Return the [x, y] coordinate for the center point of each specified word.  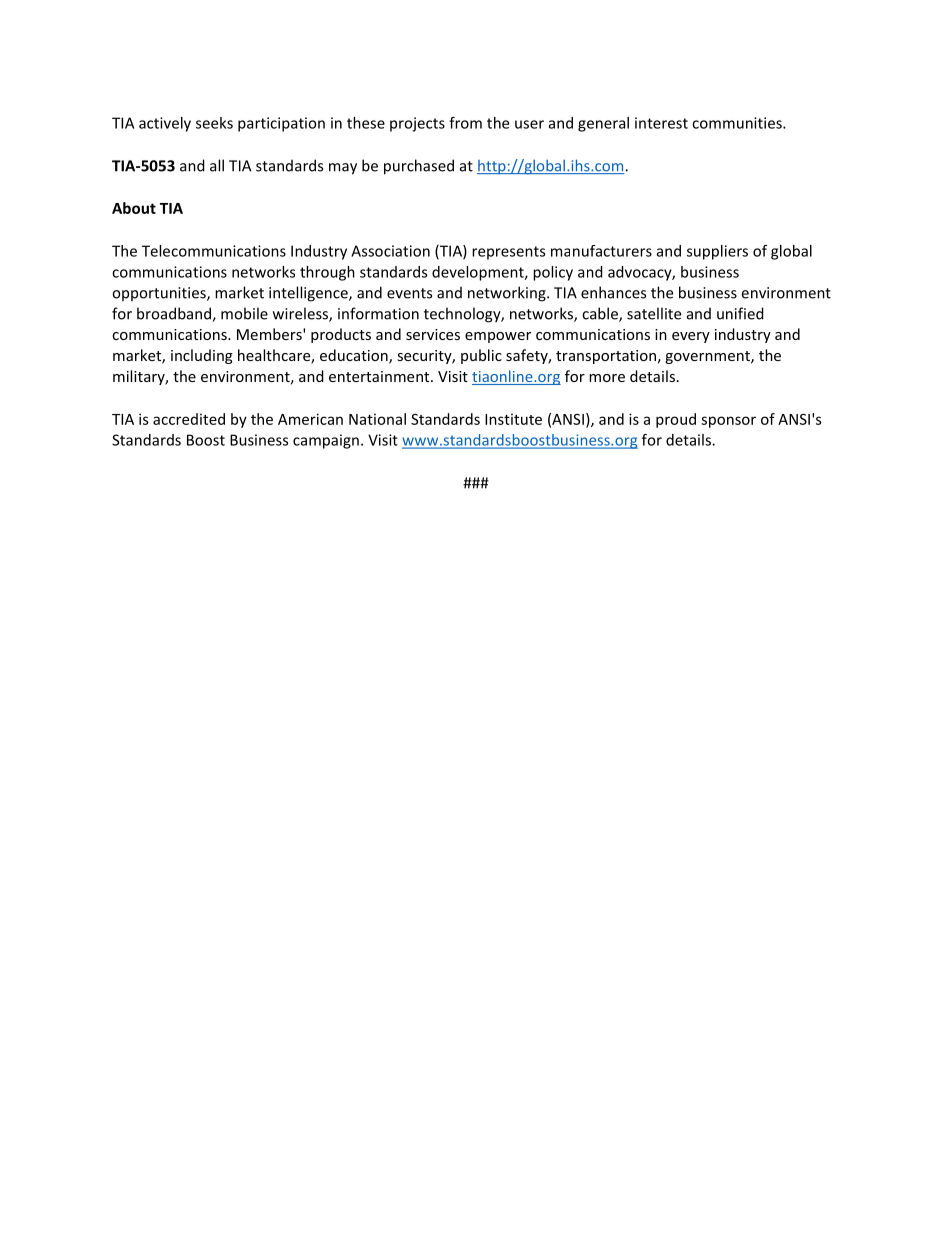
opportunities [160, 294]
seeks [214, 123]
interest [661, 123]
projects [417, 124]
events [409, 293]
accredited [189, 419]
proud [676, 420]
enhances [613, 292]
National [377, 419]
